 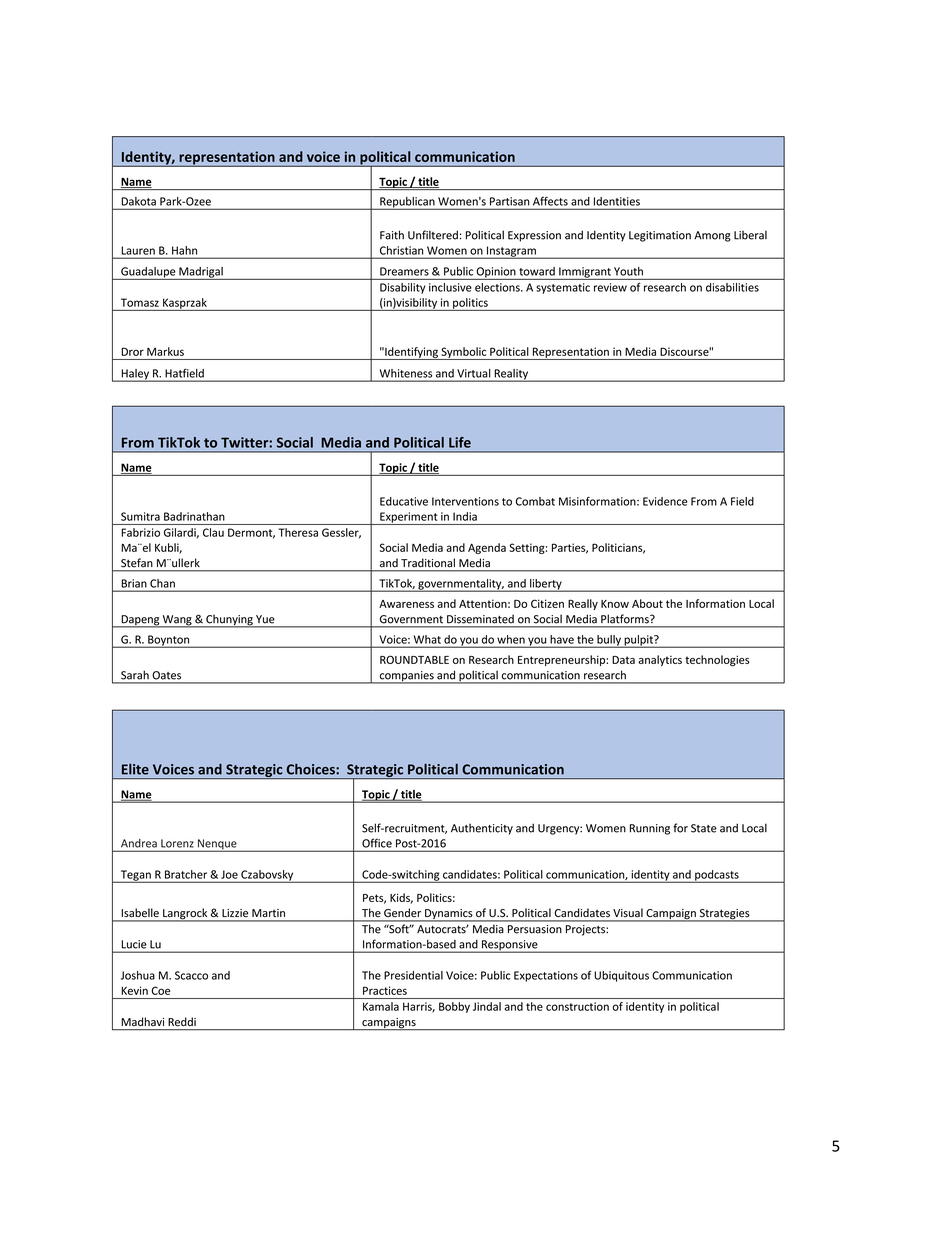 I want to click on companies, so click(x=406, y=677).
